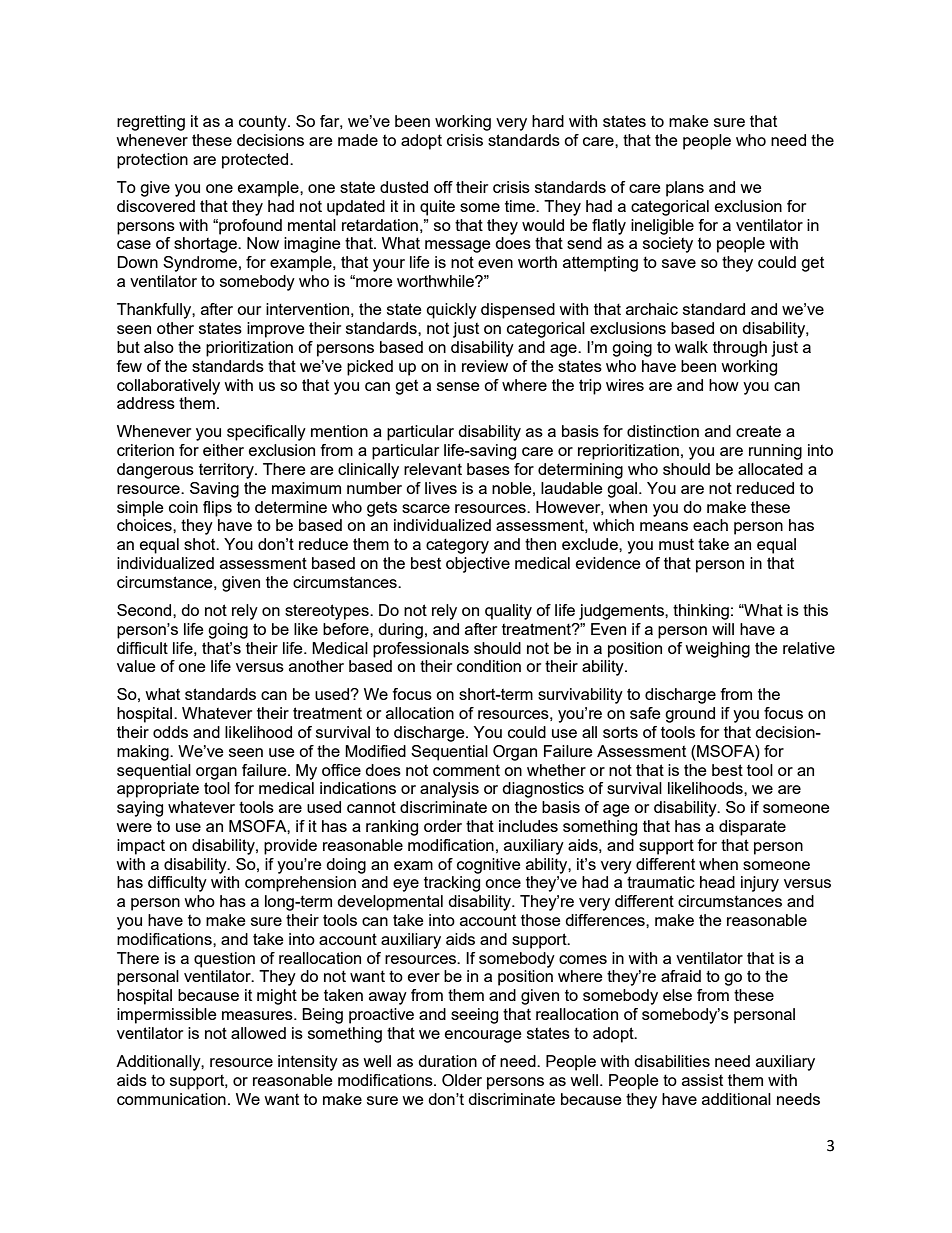 The width and height of the image is (952, 1233). I want to click on either, so click(223, 450).
